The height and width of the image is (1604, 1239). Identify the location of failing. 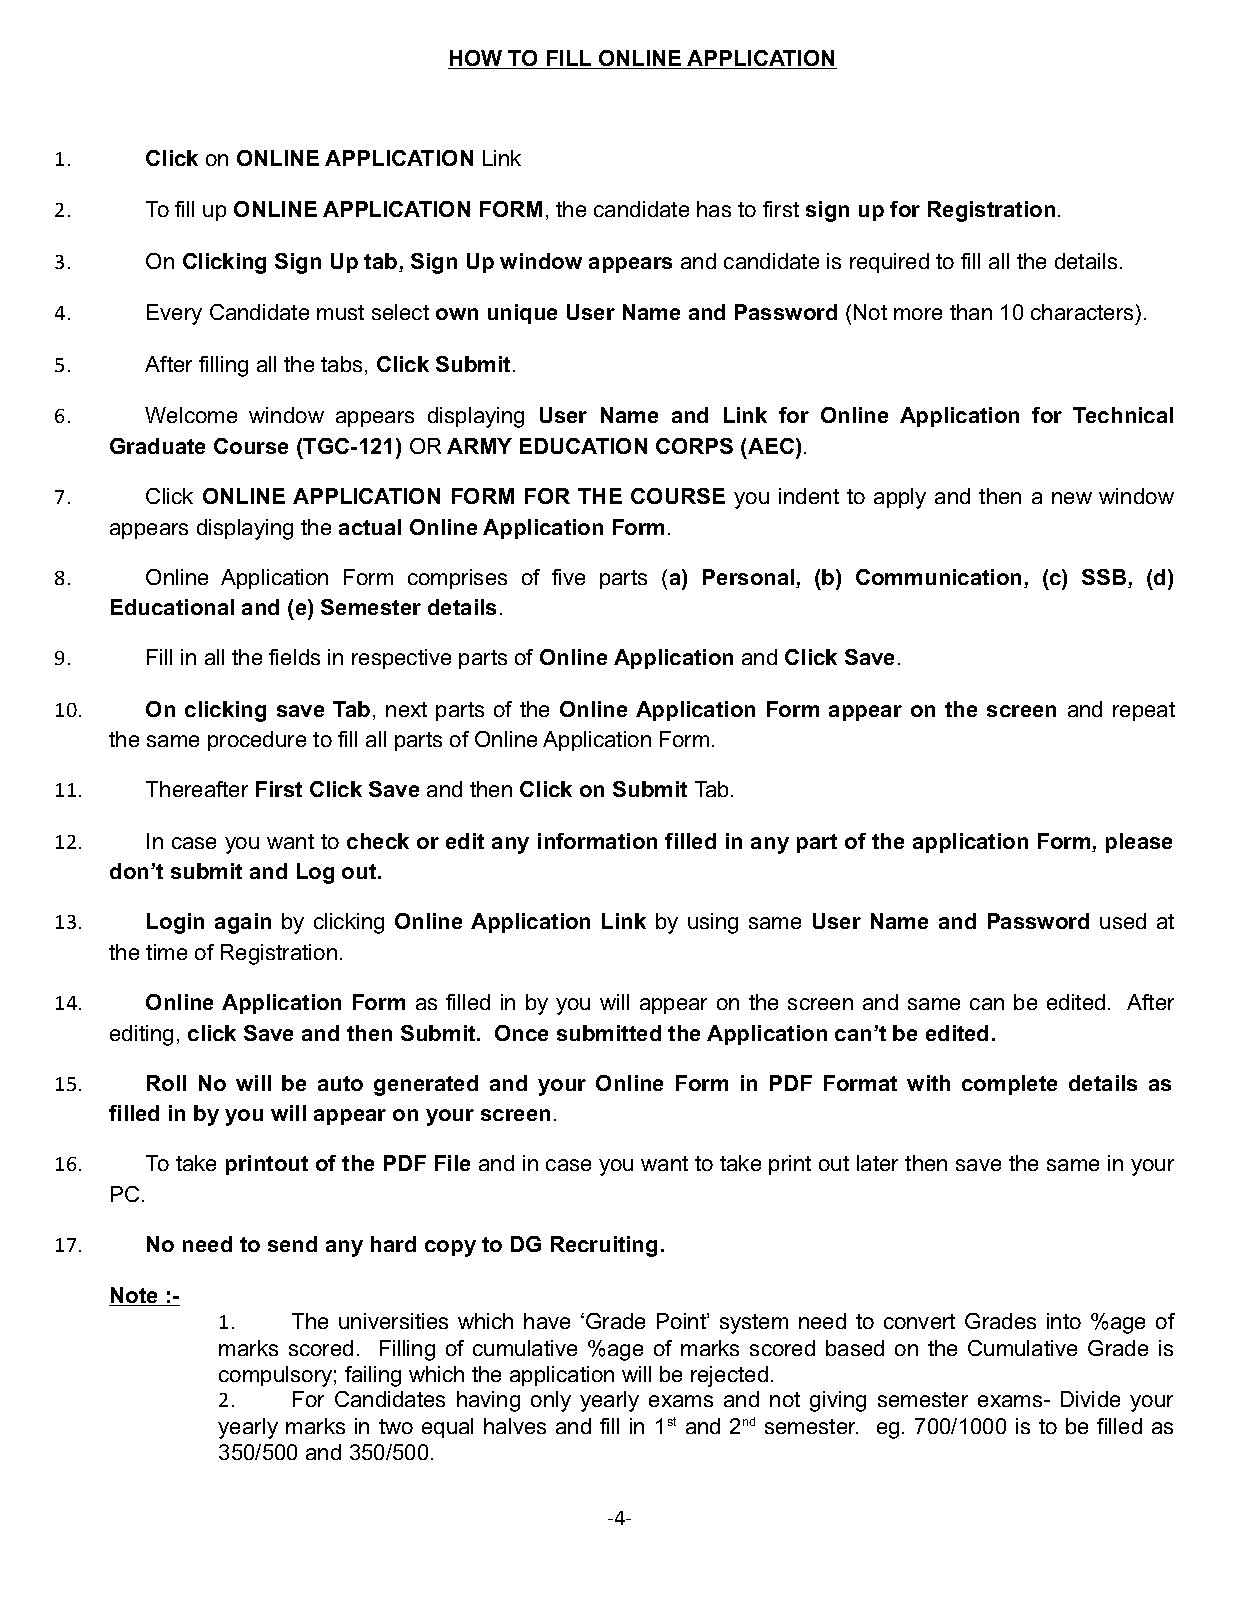
(373, 1376).
